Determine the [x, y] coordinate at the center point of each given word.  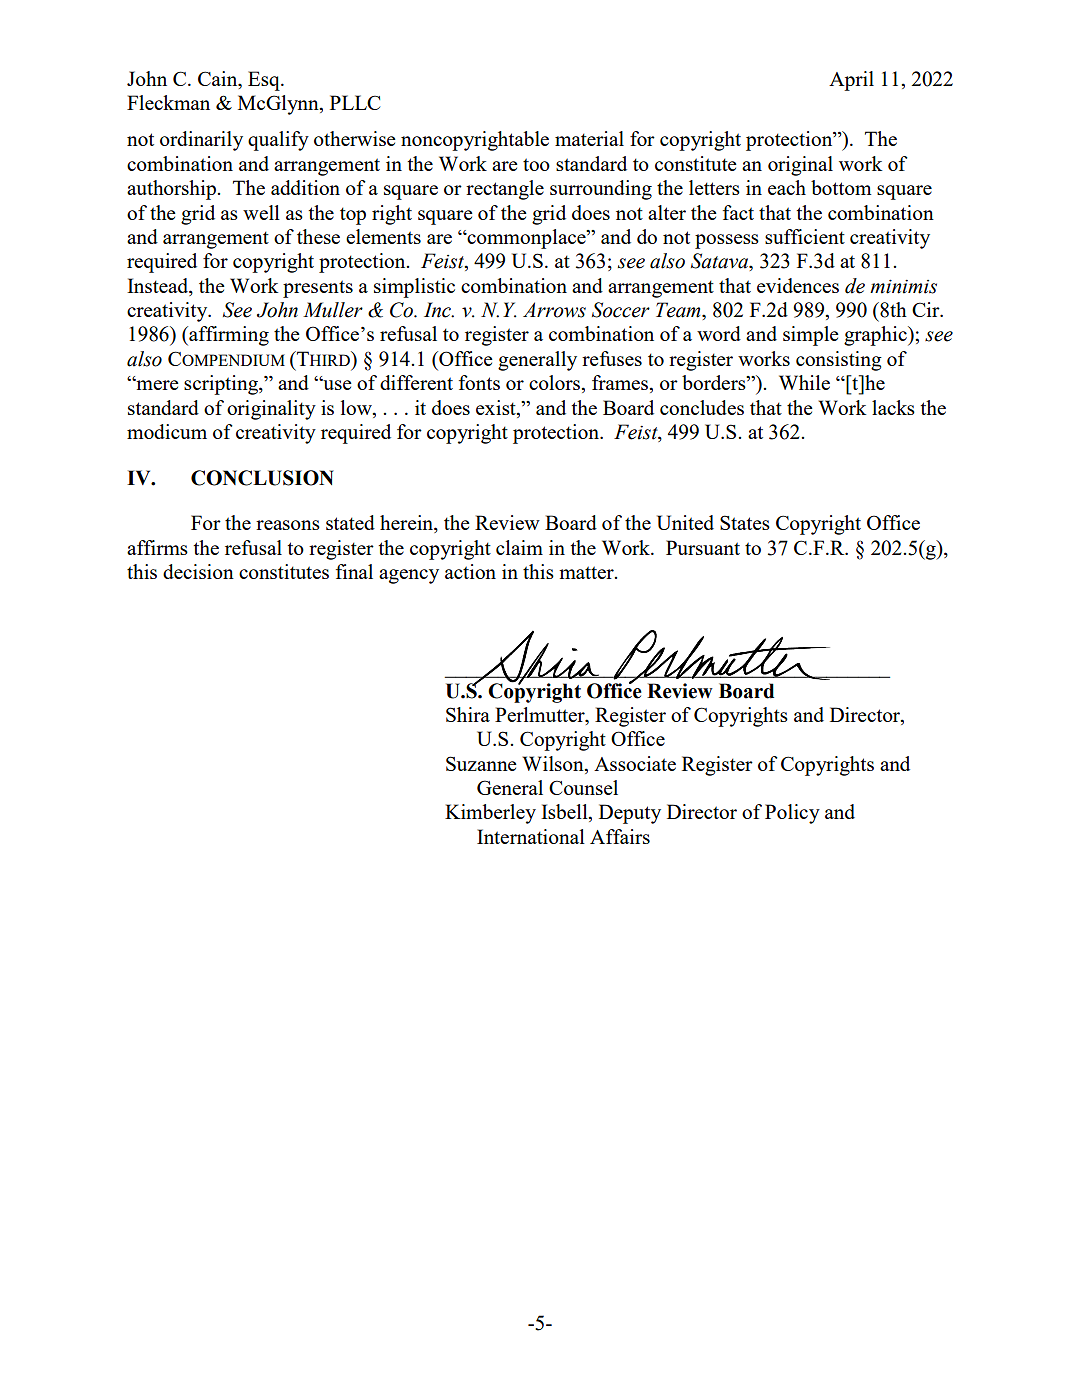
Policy [792, 814]
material [589, 138]
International [531, 836]
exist [497, 407]
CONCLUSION [262, 478]
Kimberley [490, 814]
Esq [265, 81]
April [851, 81]
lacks [893, 407]
